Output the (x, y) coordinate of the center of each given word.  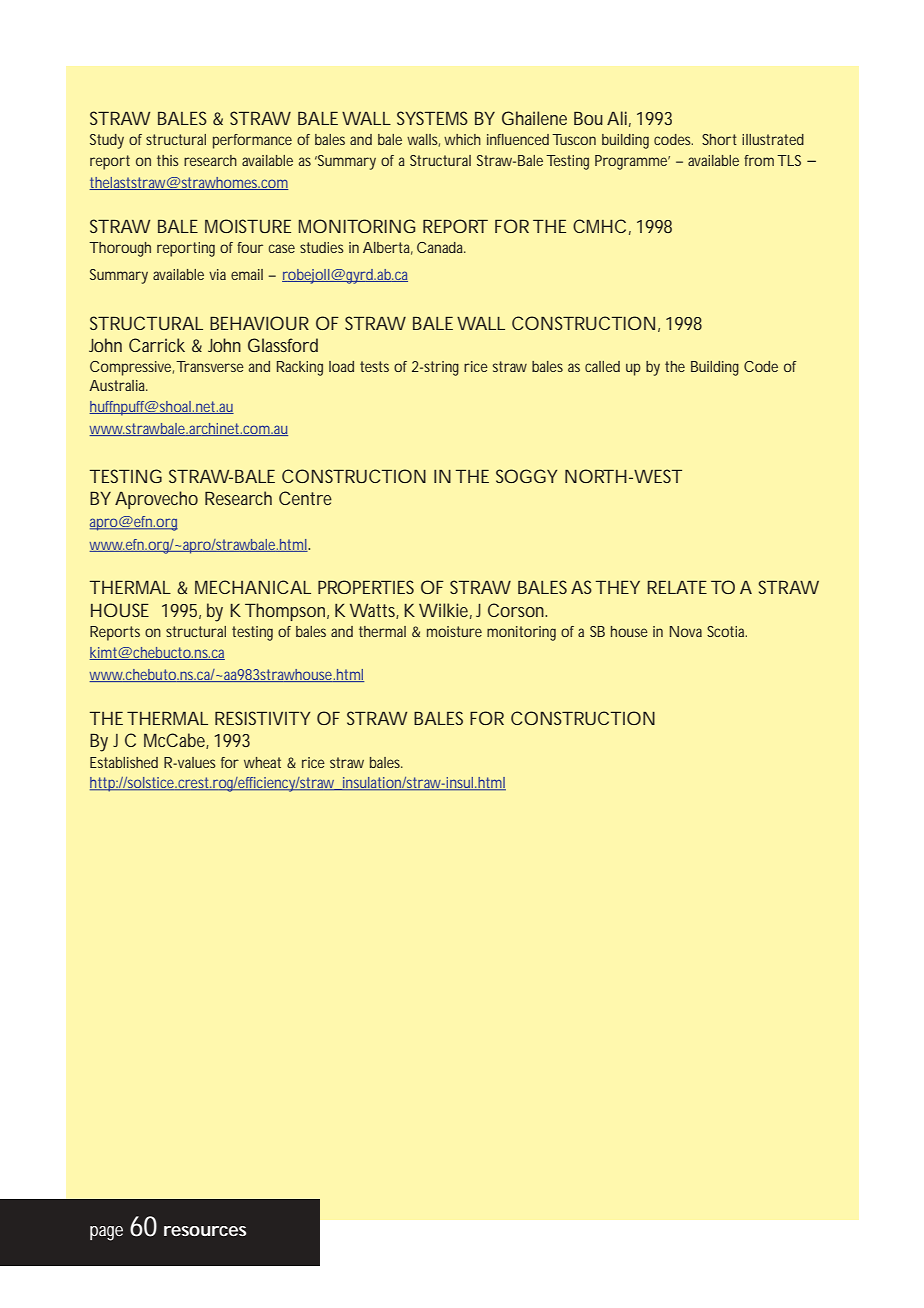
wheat (262, 762)
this (168, 160)
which (462, 139)
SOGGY (527, 476)
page (106, 1233)
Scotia (727, 631)
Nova (686, 631)
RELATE (677, 587)
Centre (305, 498)
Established (124, 762)
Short (719, 139)
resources (205, 1231)
